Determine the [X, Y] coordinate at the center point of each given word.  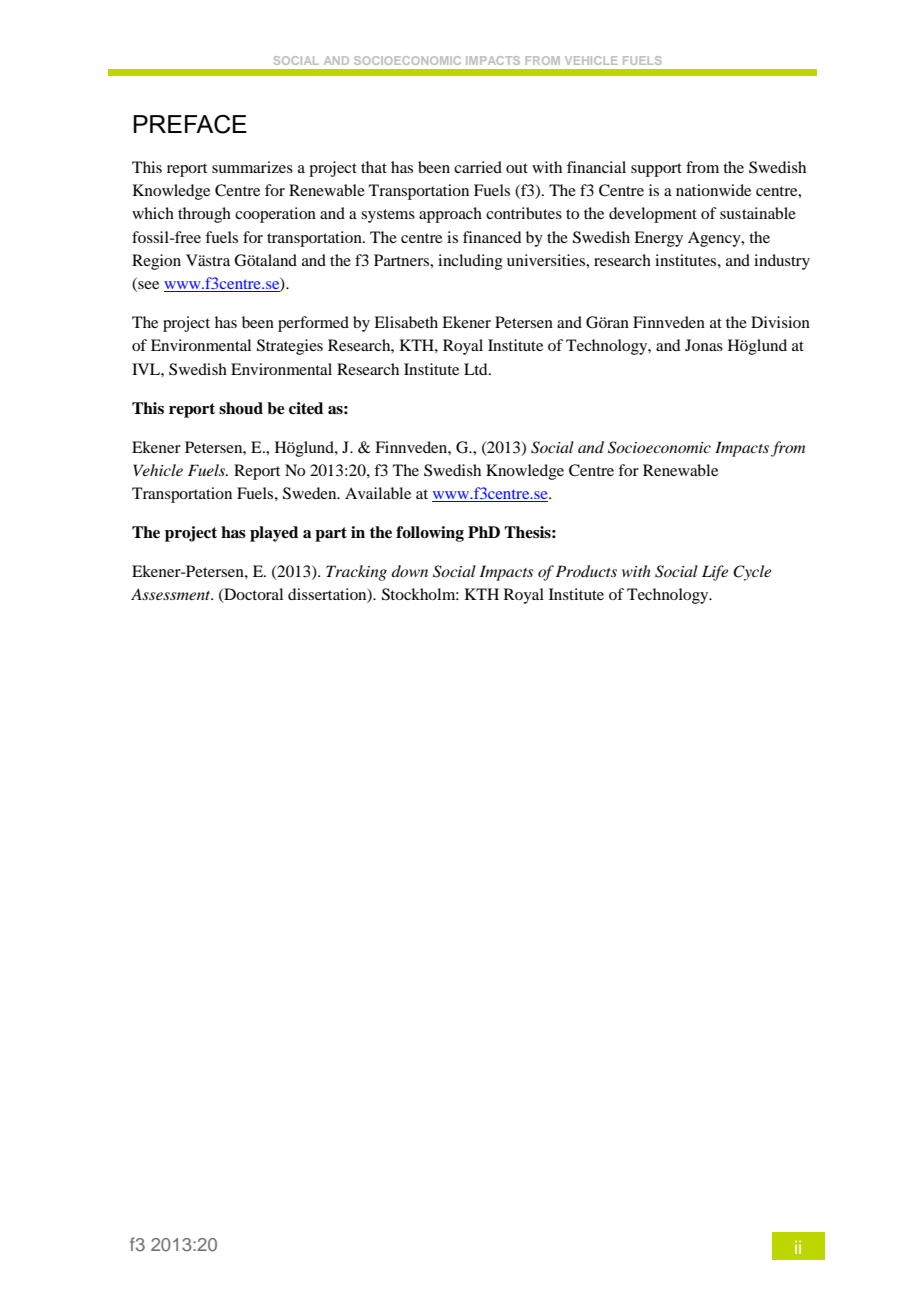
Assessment [172, 594]
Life [715, 573]
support [656, 170]
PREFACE [190, 124]
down [410, 571]
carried [478, 167]
